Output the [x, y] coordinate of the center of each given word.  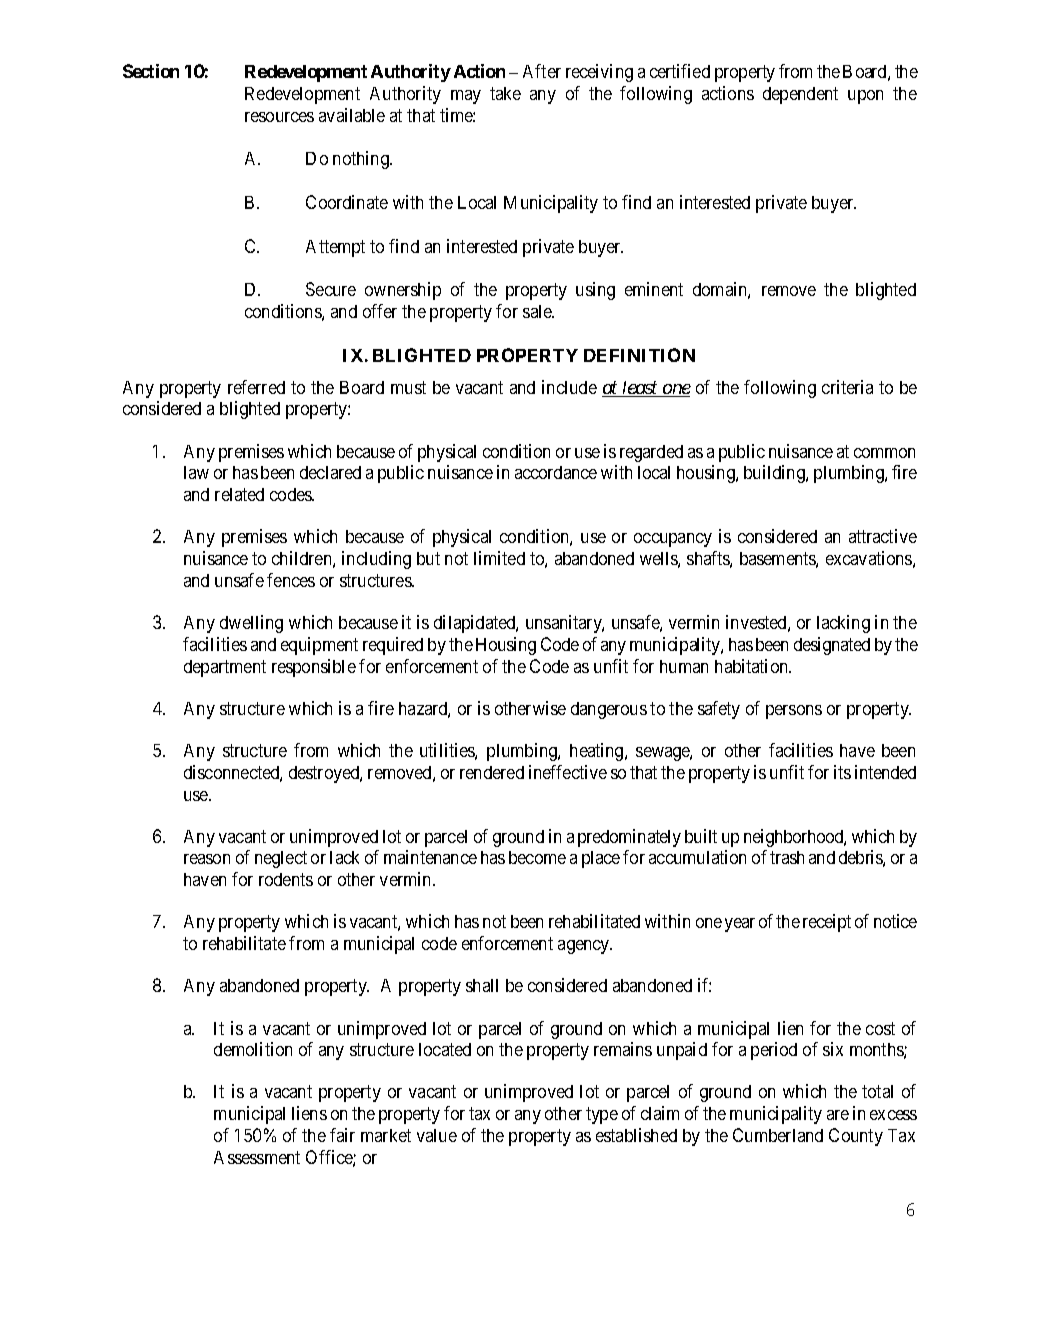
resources [279, 117]
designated [832, 646]
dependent [800, 95]
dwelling [251, 624]
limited [499, 558]
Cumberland [778, 1135]
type [602, 1116]
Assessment [257, 1157]
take [505, 93]
